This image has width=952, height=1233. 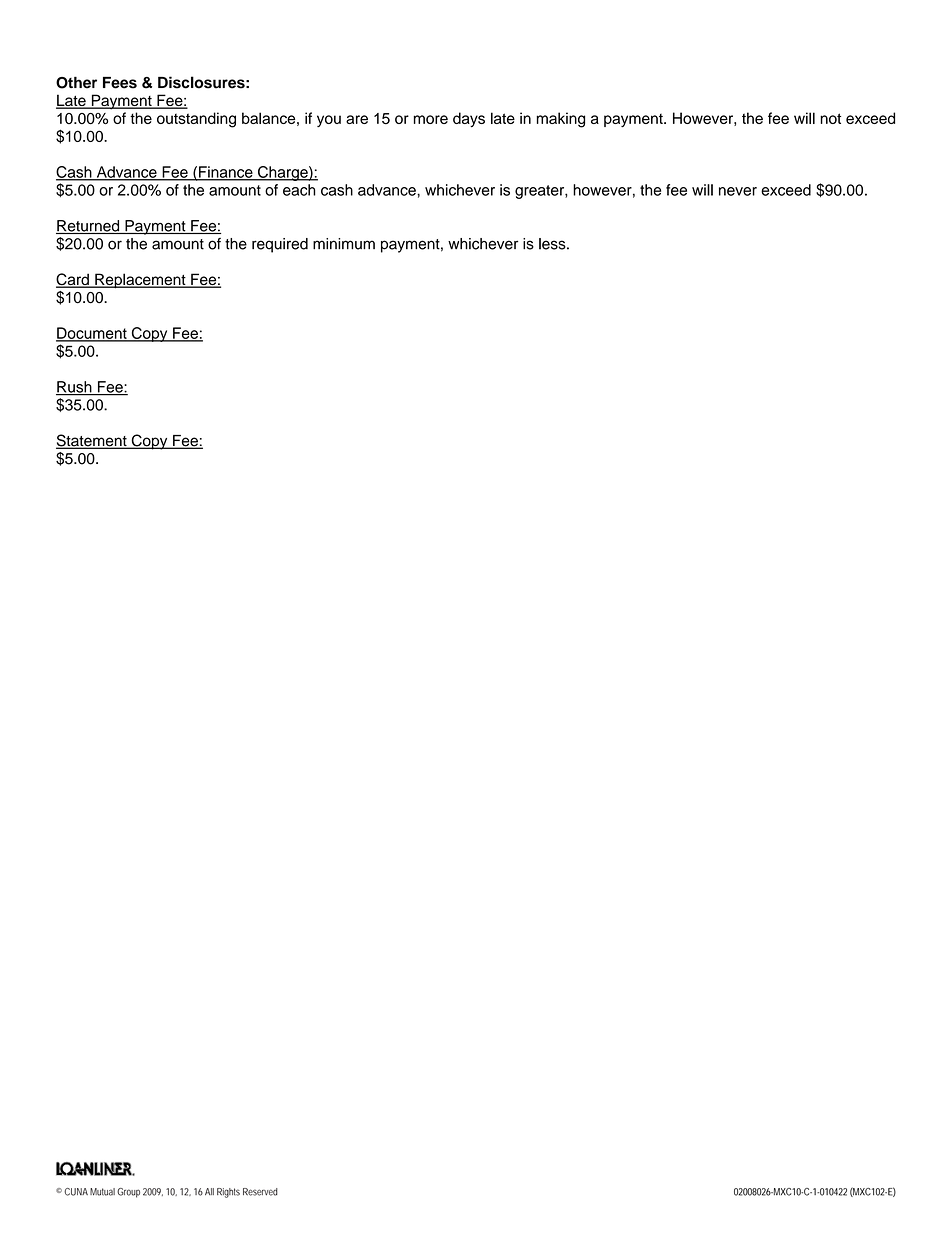 I want to click on Rights, so click(x=228, y=1193).
